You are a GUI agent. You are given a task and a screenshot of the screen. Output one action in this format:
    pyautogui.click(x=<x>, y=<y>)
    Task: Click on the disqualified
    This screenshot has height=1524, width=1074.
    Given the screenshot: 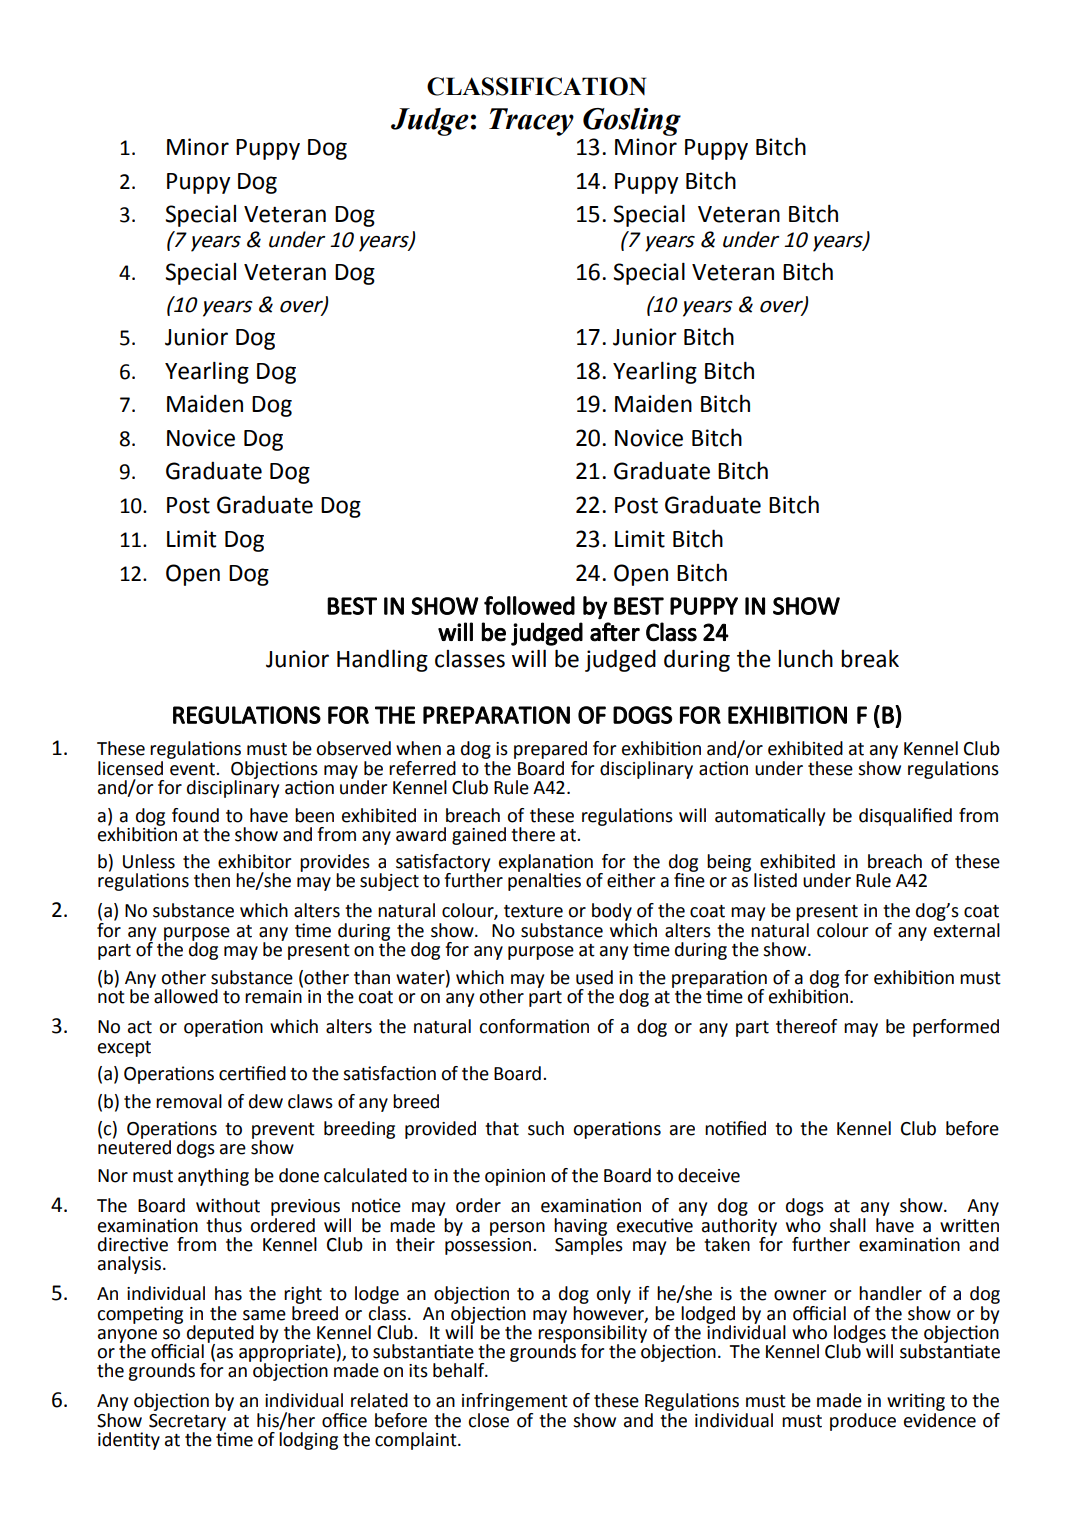 What is the action you would take?
    pyautogui.click(x=905, y=817)
